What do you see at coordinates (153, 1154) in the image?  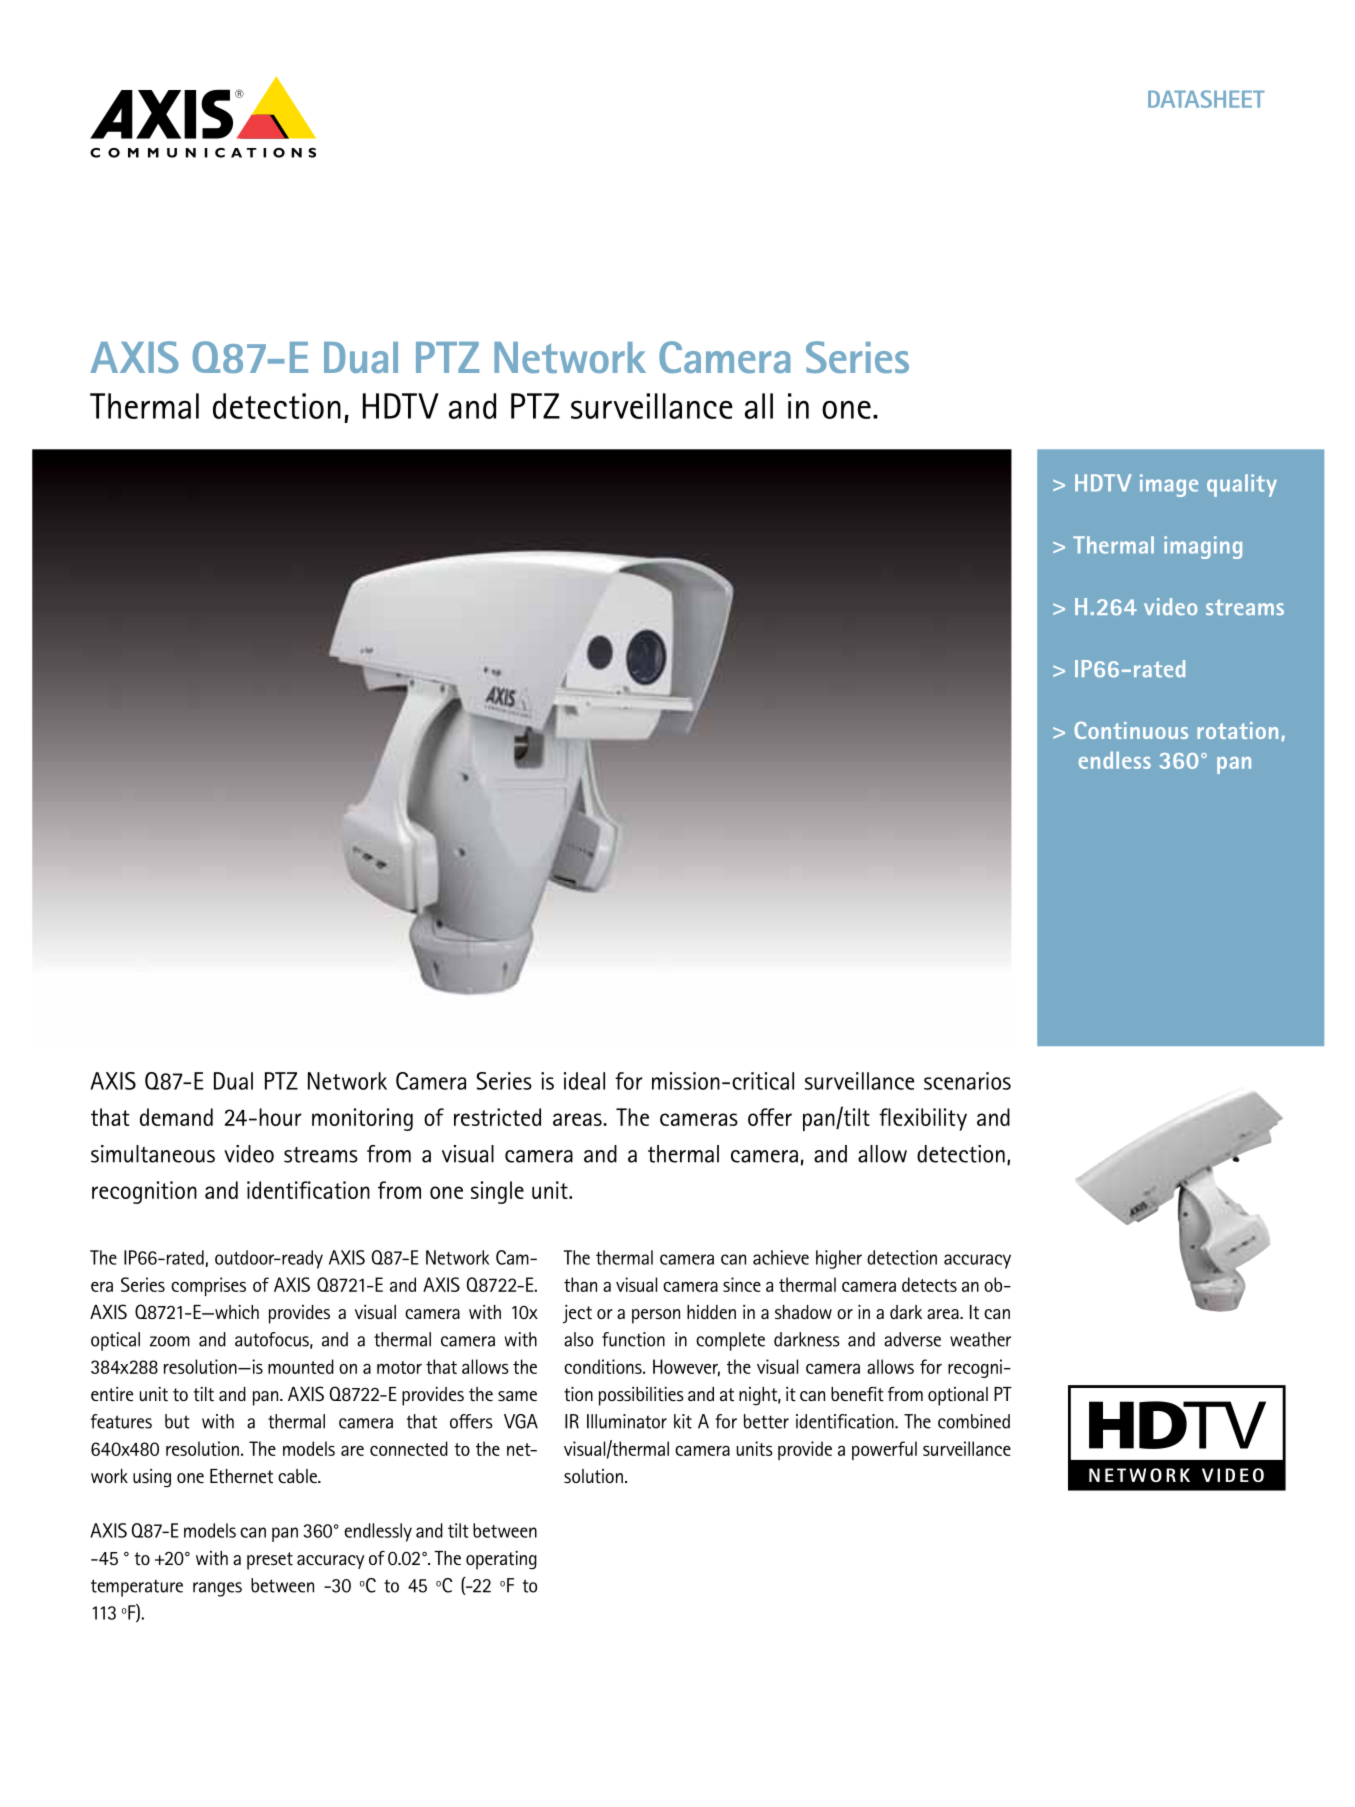 I see `simultaneous` at bounding box center [153, 1154].
